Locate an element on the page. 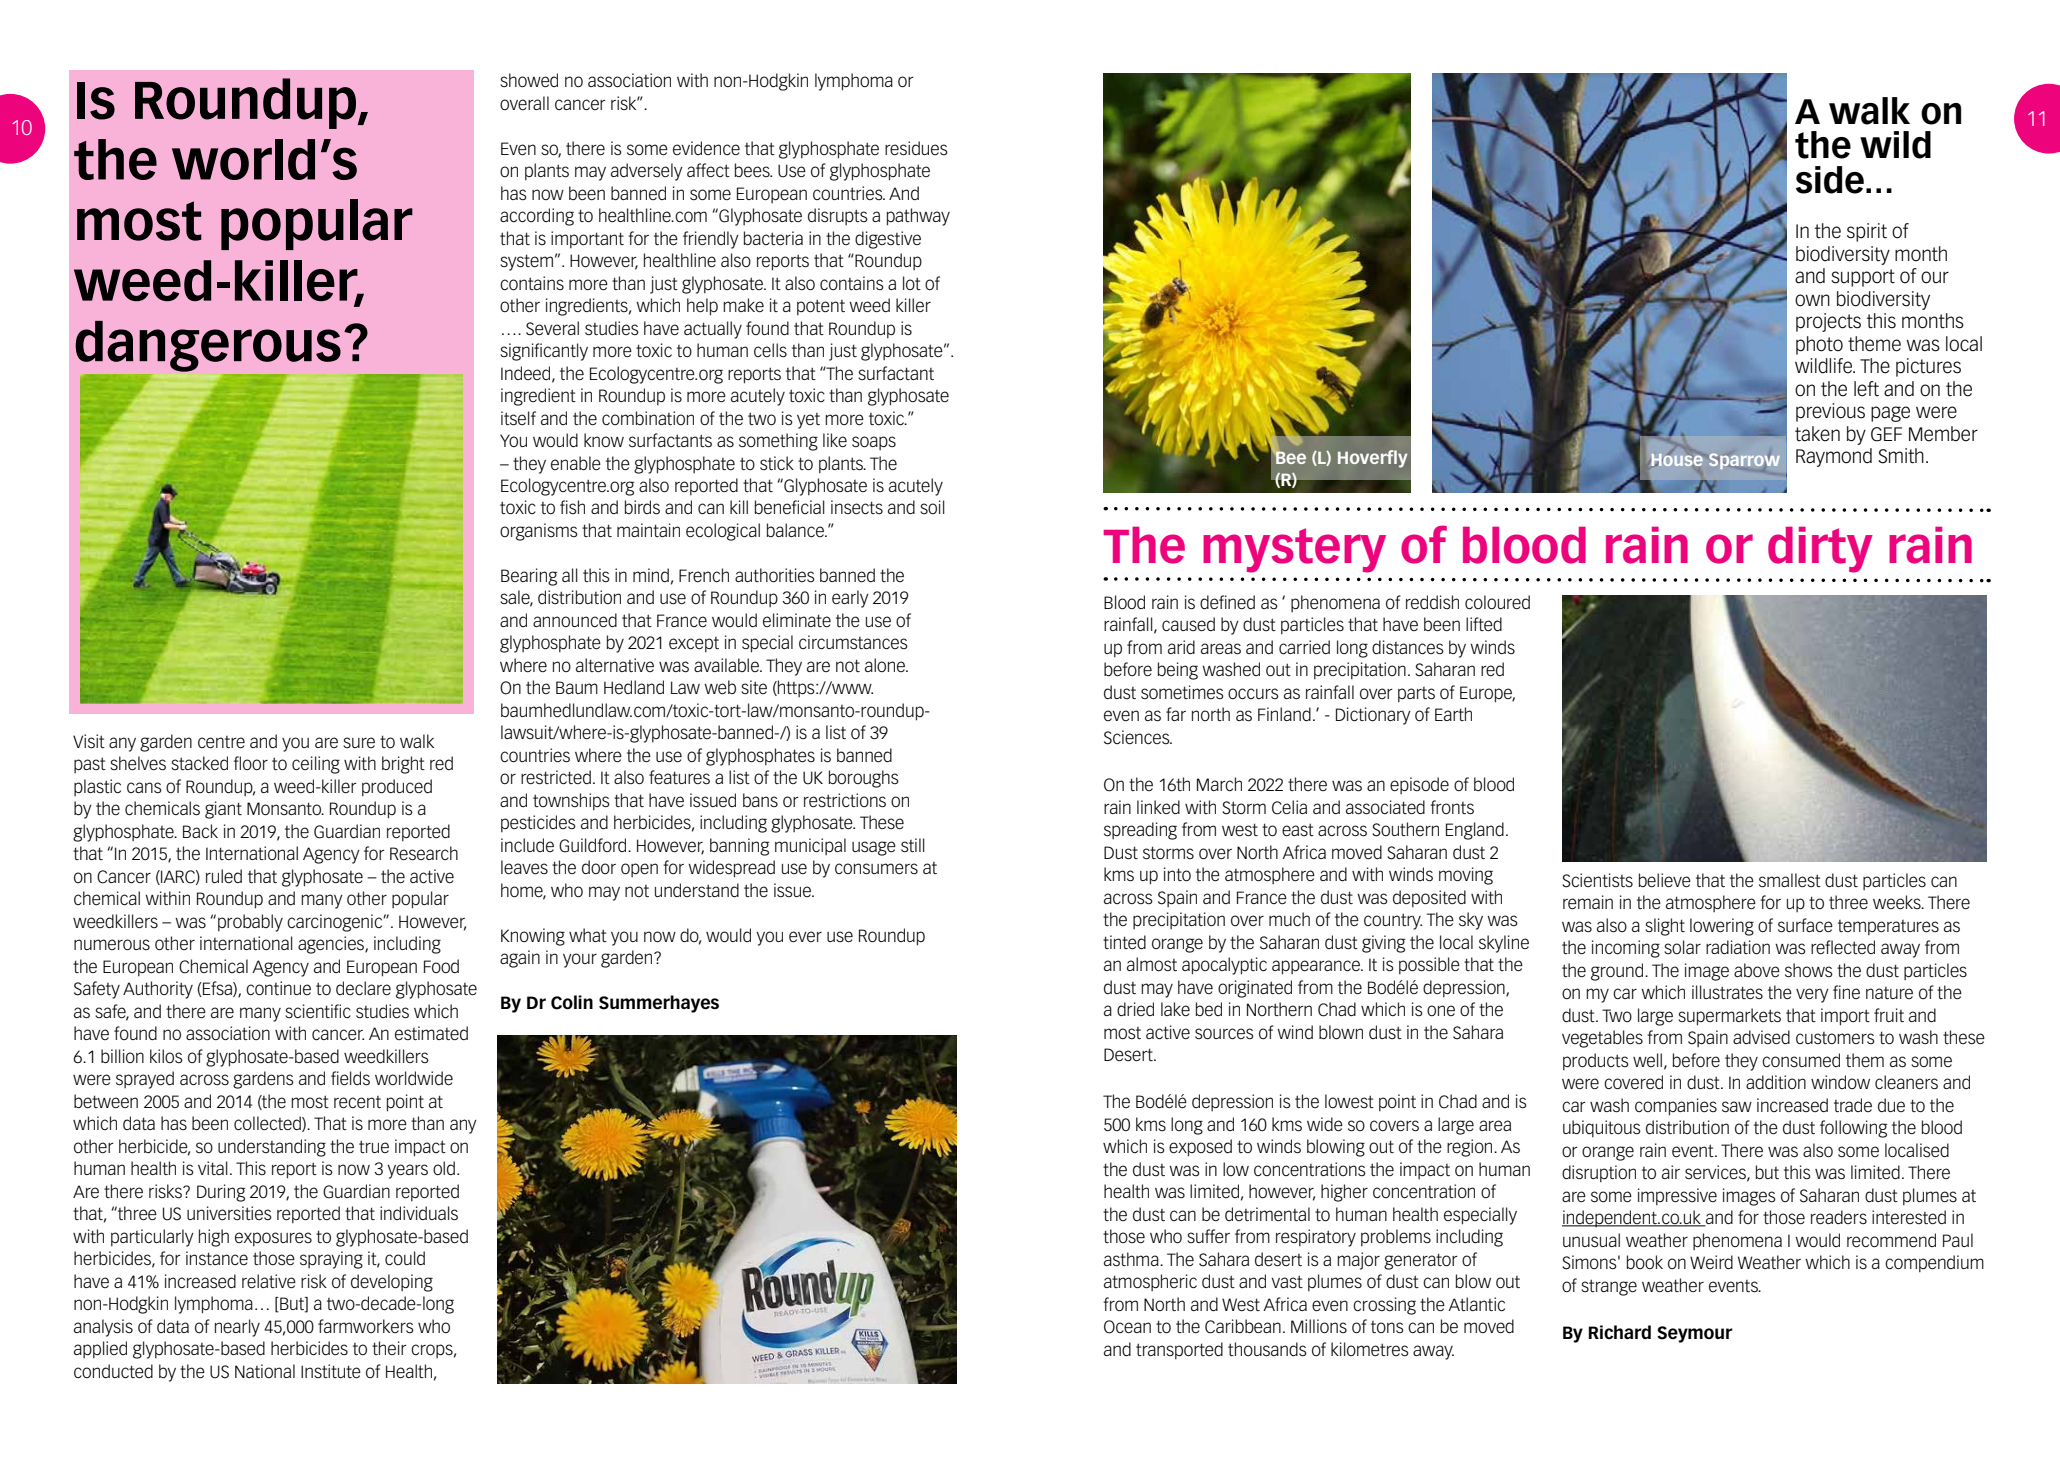 This document has height=1457, width=2060. ceiling is located at coordinates (316, 765).
